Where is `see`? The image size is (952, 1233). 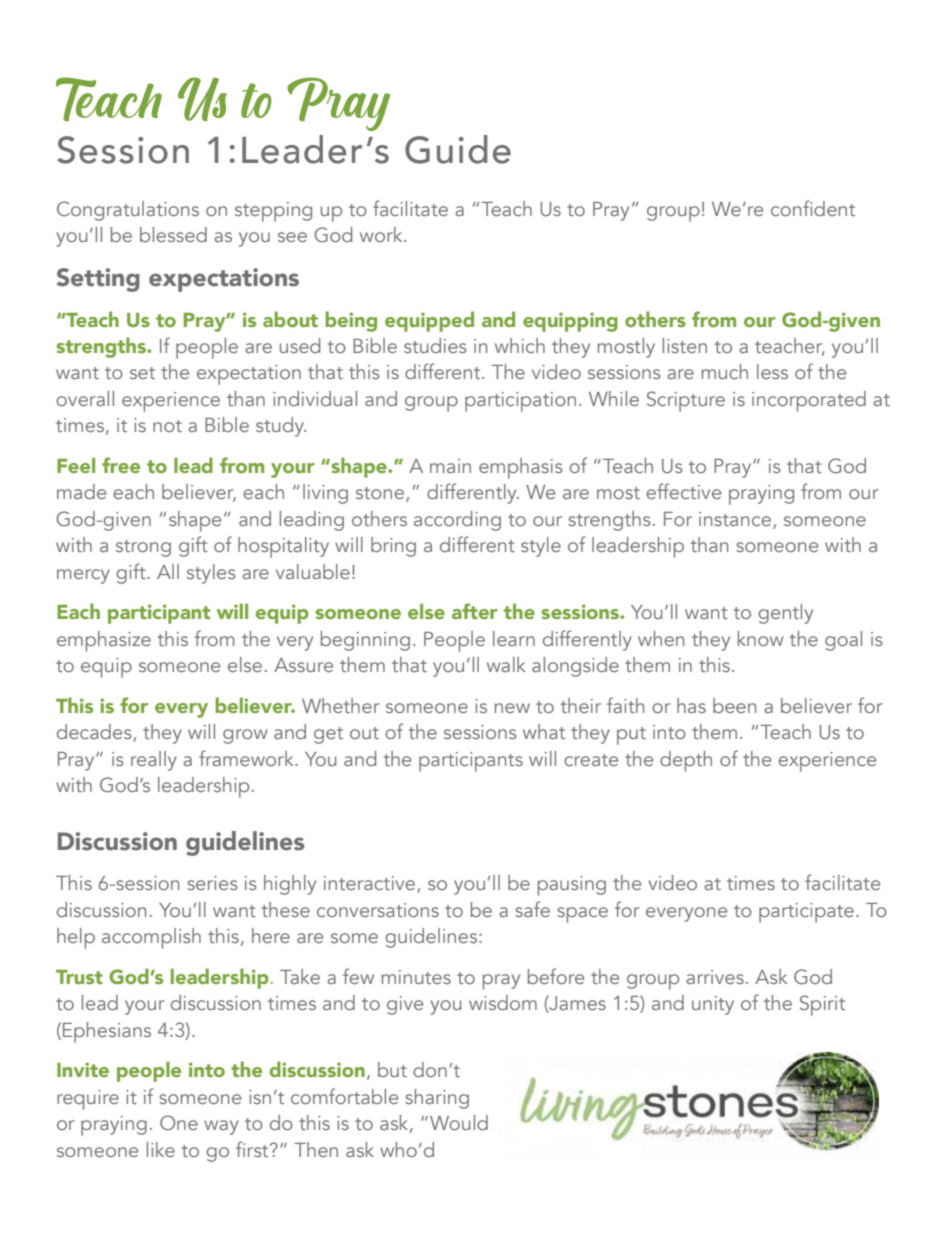 see is located at coordinates (292, 237).
